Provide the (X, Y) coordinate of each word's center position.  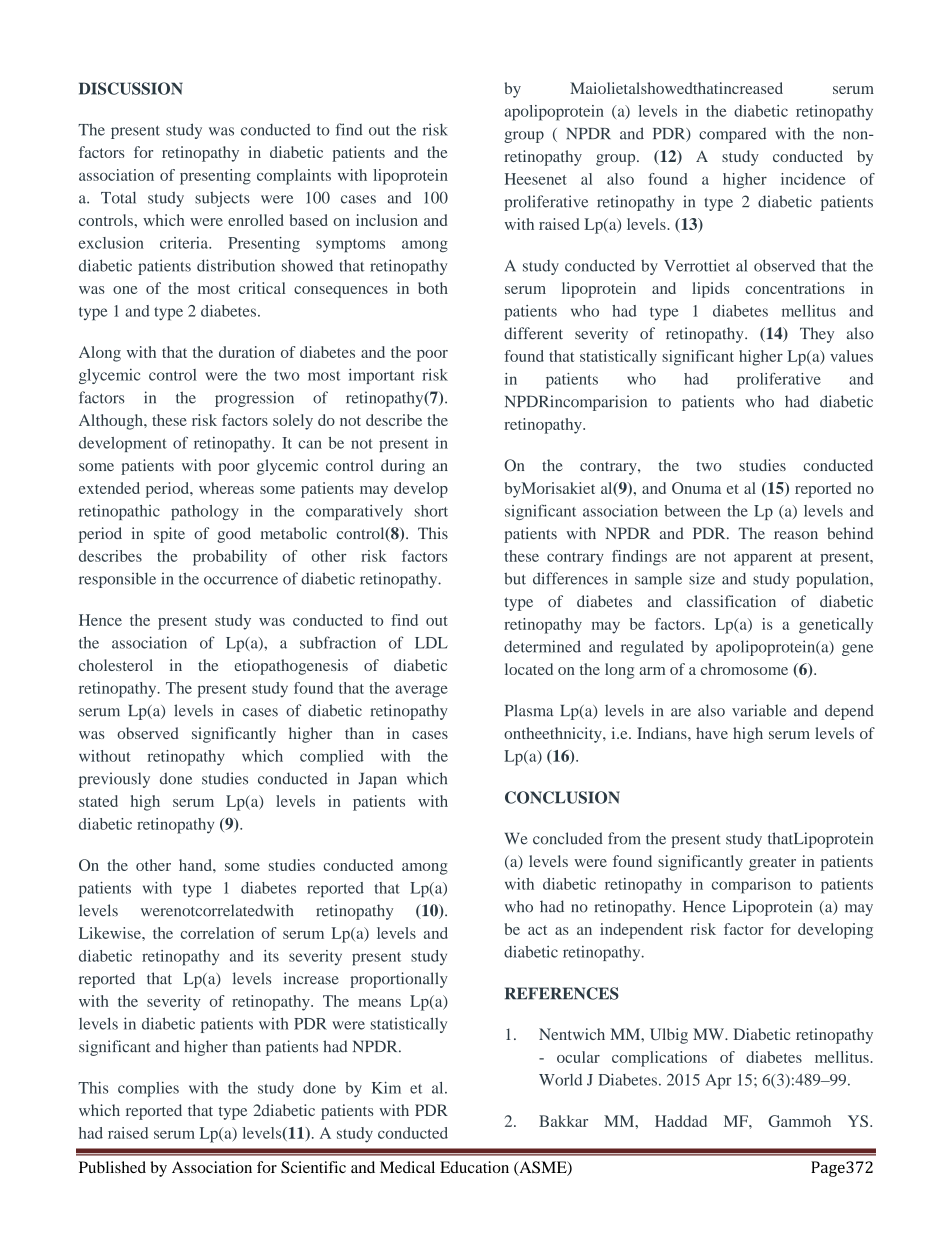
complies (148, 1089)
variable (759, 710)
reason (796, 535)
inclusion (387, 220)
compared (732, 135)
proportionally (399, 980)
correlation (217, 933)
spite (169, 535)
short (431, 511)
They (817, 335)
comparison (751, 886)
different (533, 333)
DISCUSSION (131, 88)
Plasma (529, 710)
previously (114, 780)
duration (247, 352)
